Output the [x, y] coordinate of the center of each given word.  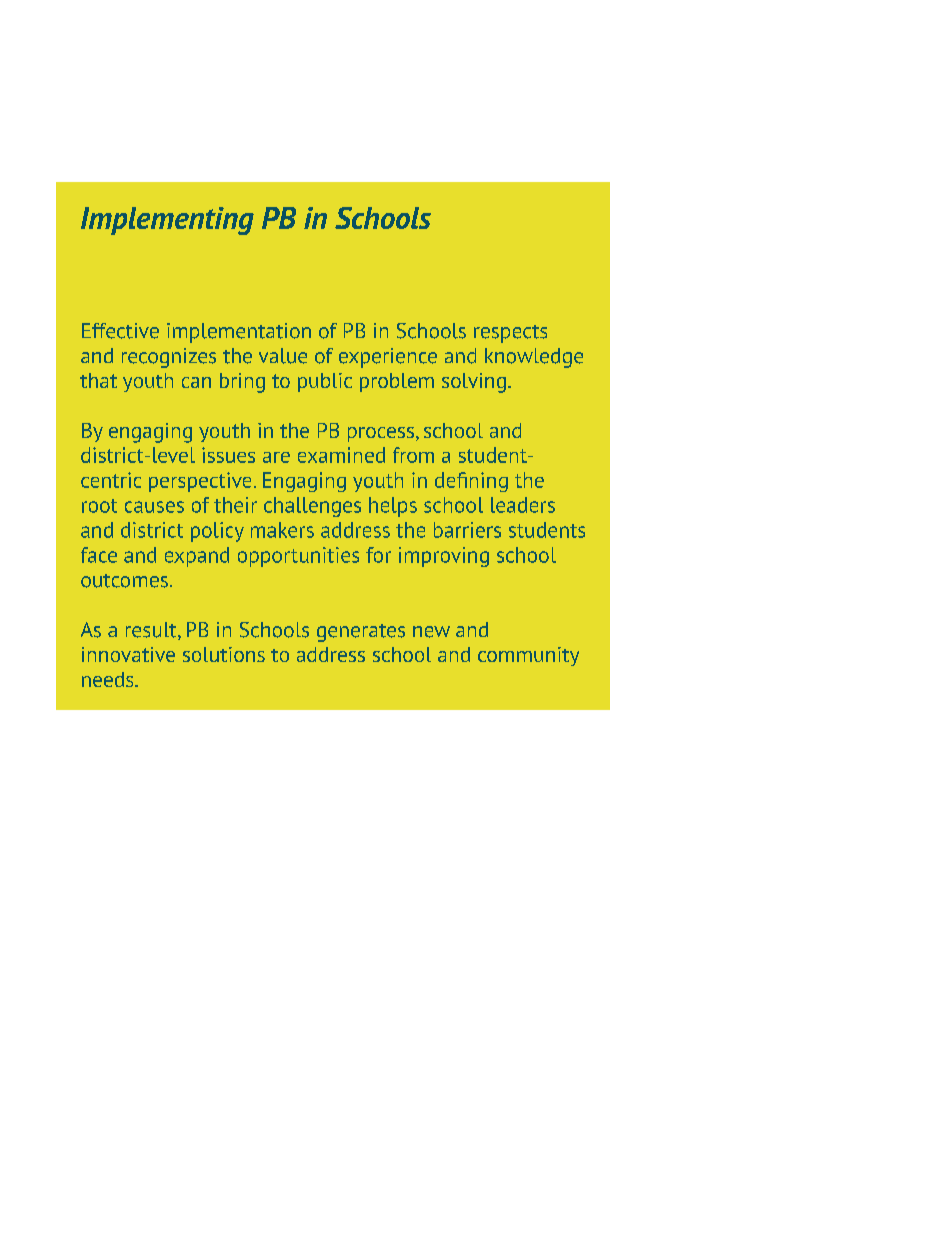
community [528, 656]
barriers [467, 530]
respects [510, 334]
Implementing [167, 221]
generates [361, 633]
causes [154, 507]
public [325, 382]
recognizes [169, 358]
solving [474, 383]
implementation [239, 333]
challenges [312, 507]
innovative [128, 654]
